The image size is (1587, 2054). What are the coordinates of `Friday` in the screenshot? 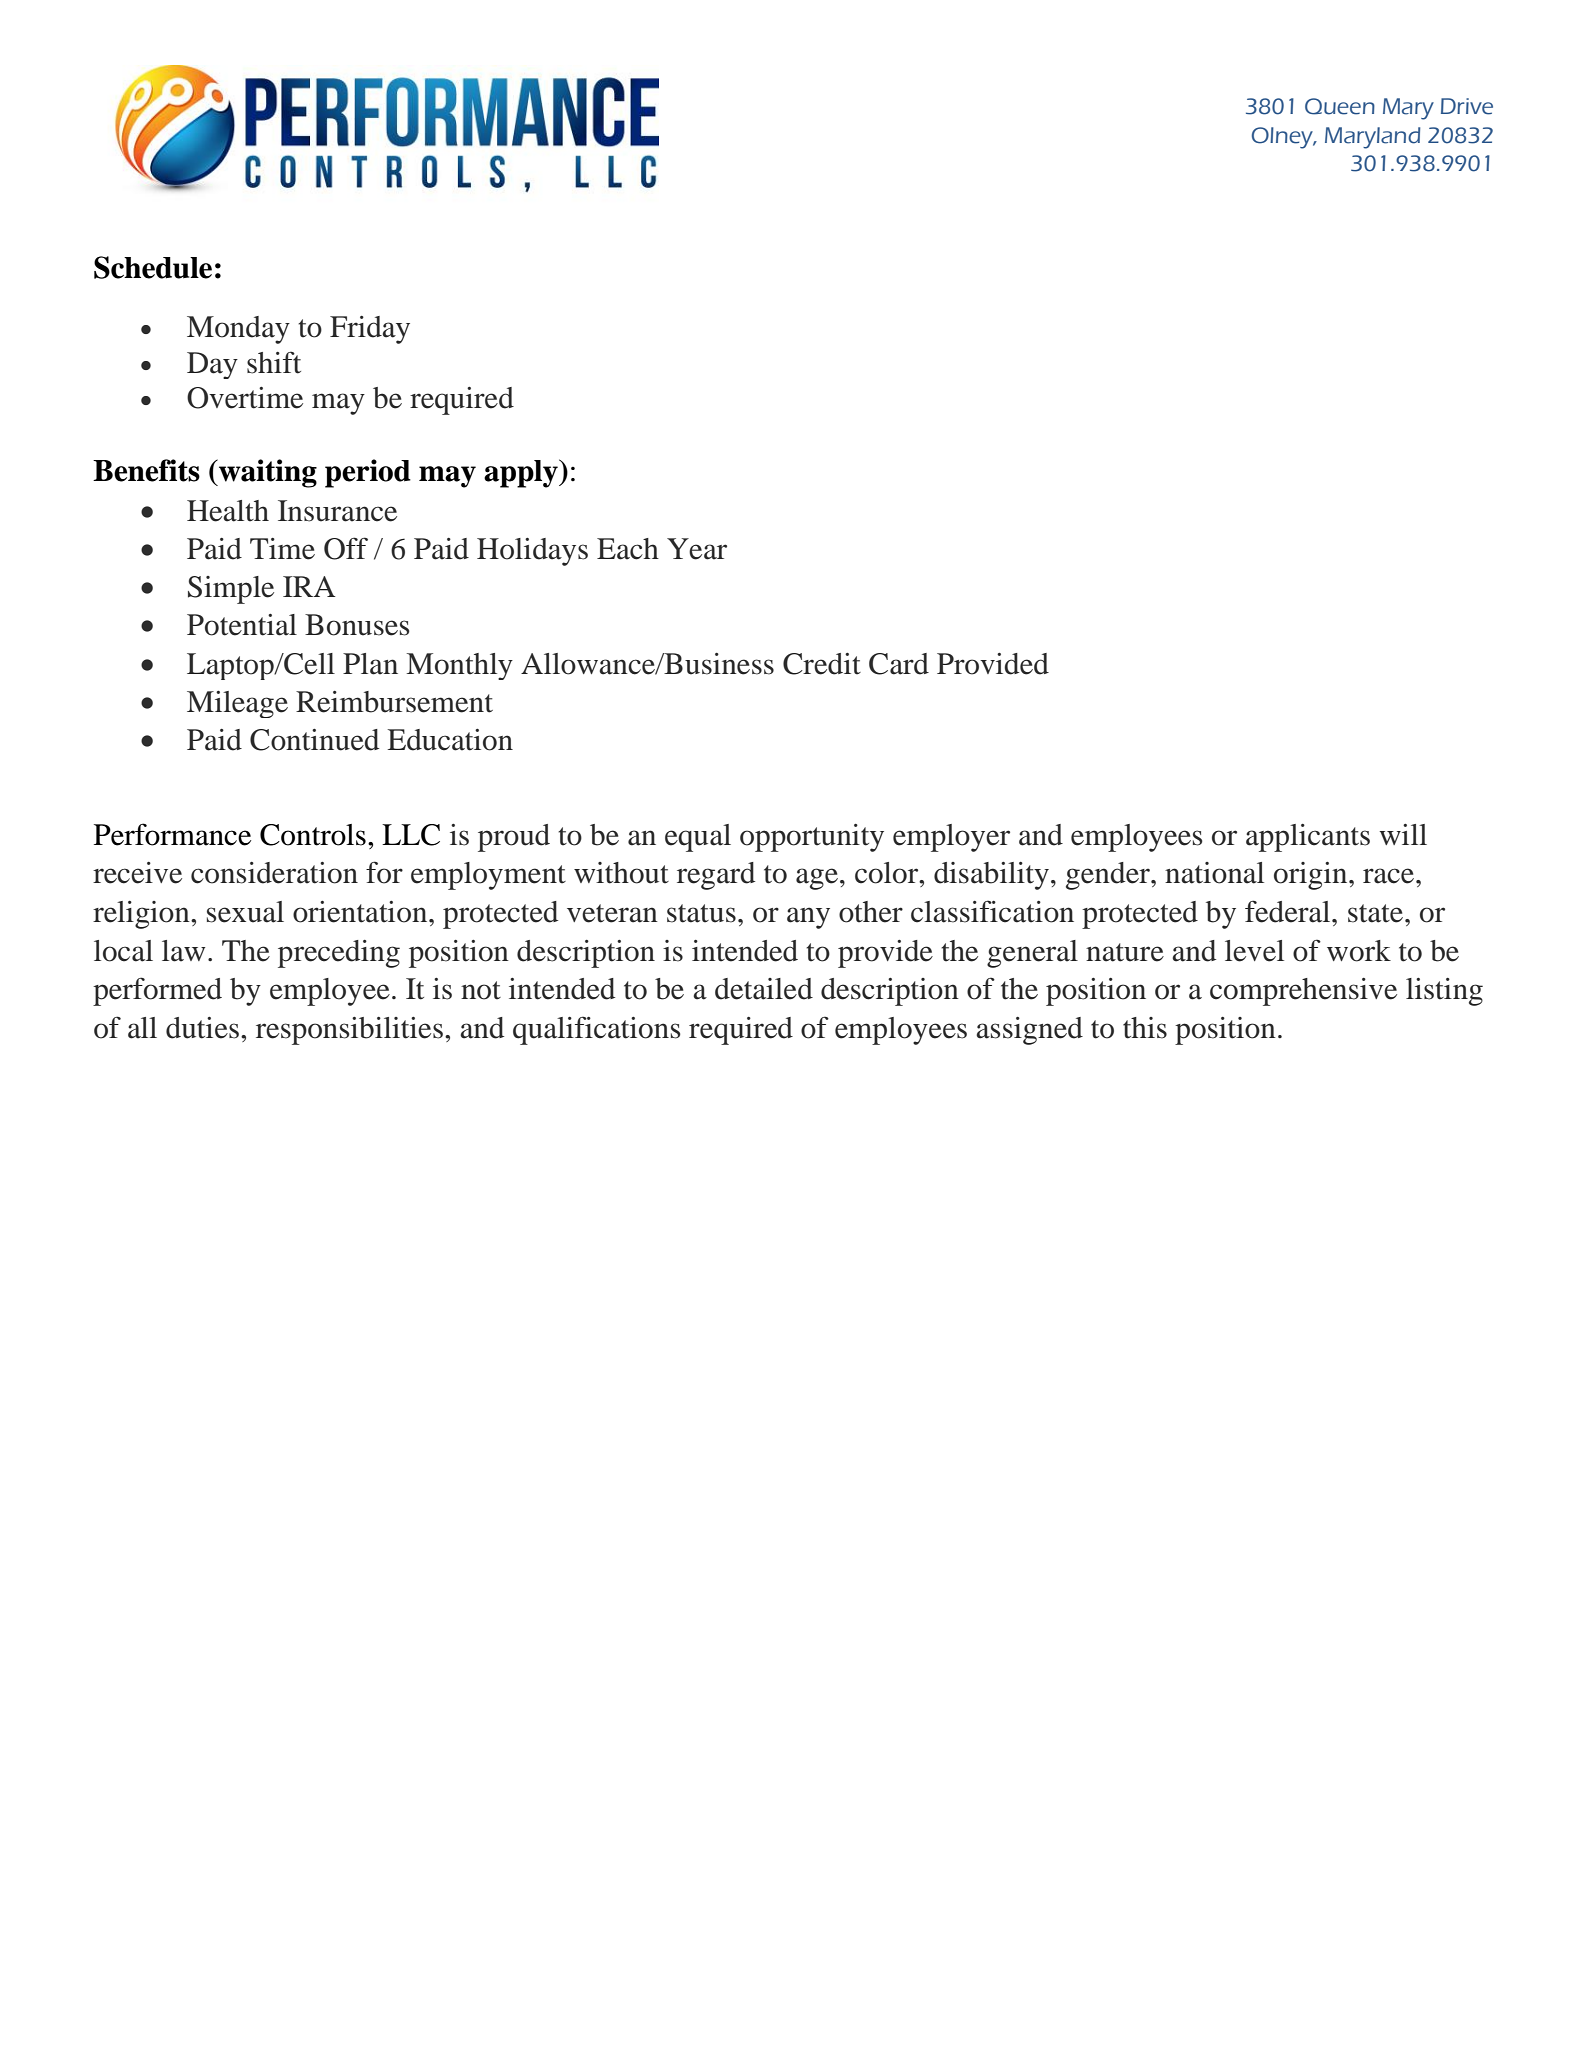 It's located at (370, 330).
